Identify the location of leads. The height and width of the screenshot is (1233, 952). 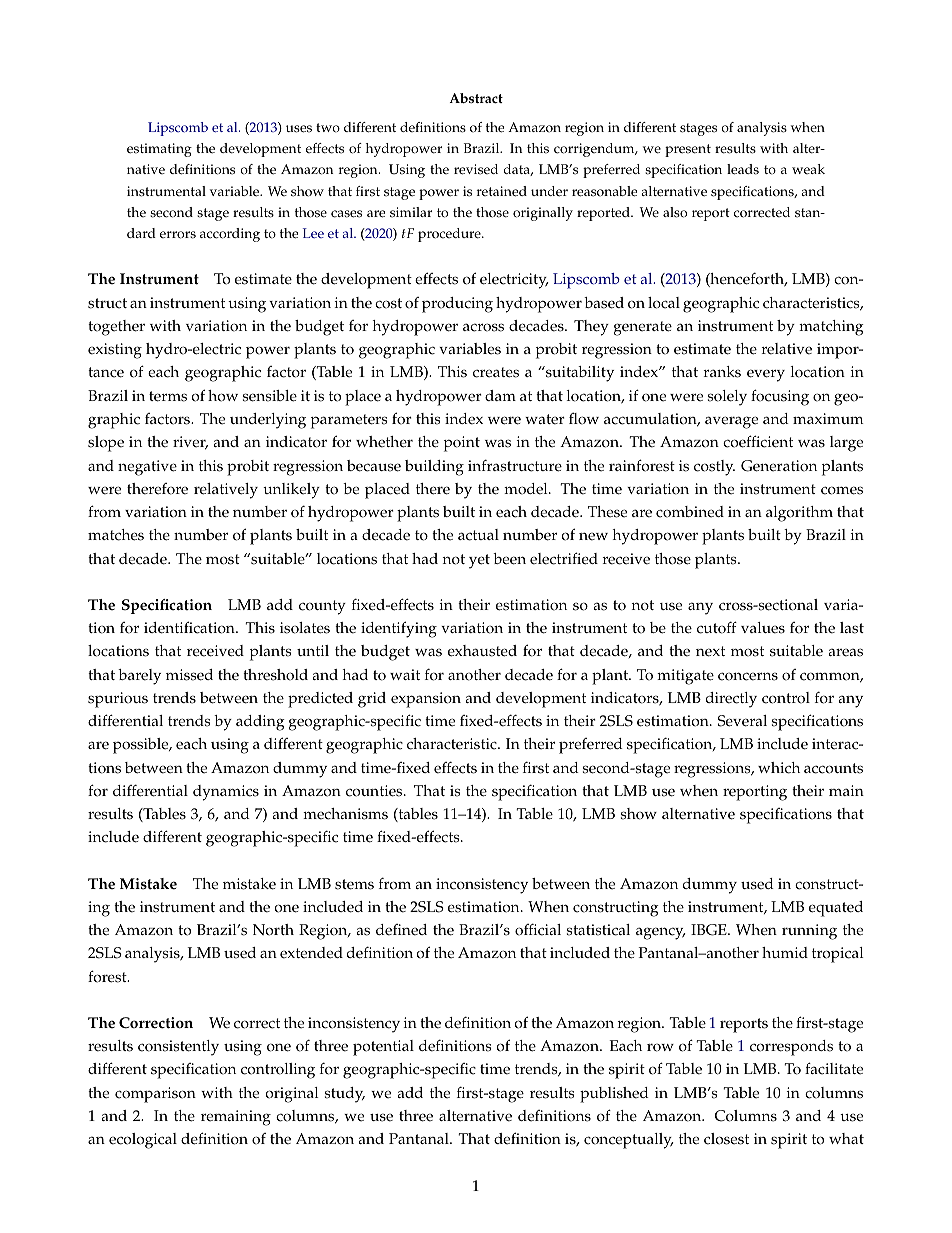
(743, 169).
